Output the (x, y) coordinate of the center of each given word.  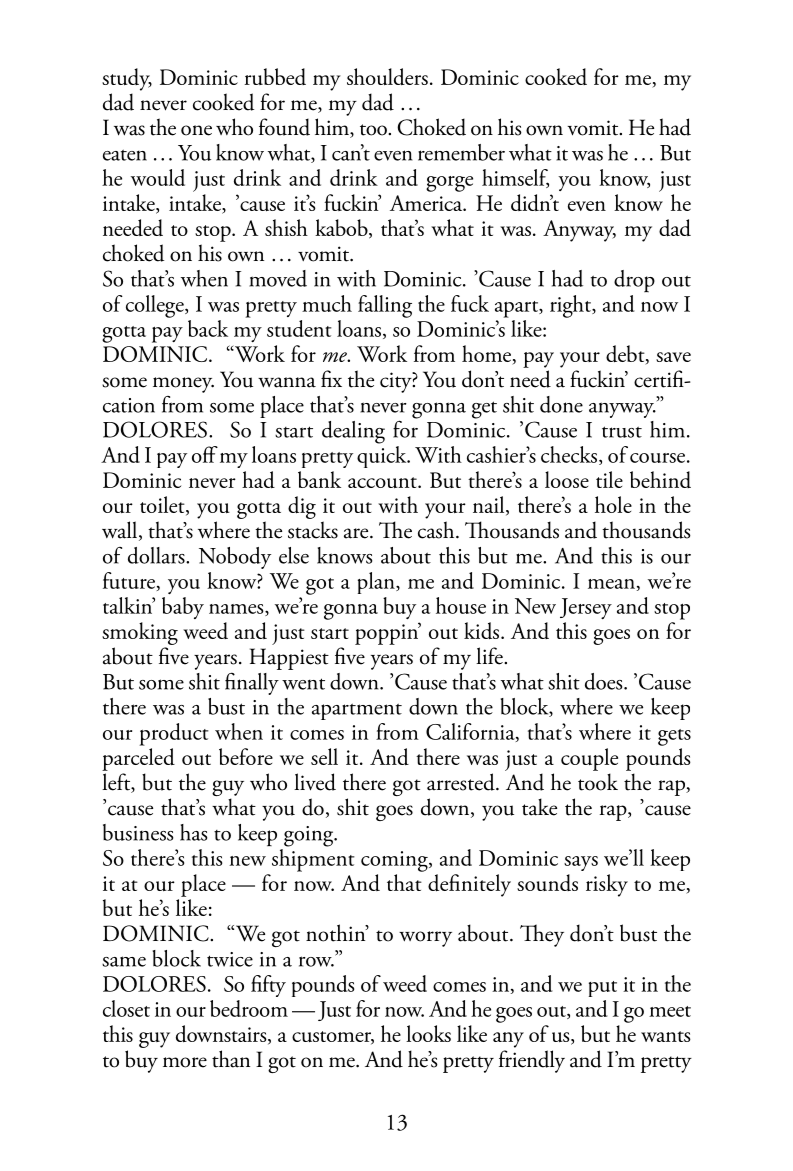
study (127, 79)
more (185, 1062)
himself (515, 178)
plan (377, 583)
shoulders (387, 76)
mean (611, 584)
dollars (157, 555)
